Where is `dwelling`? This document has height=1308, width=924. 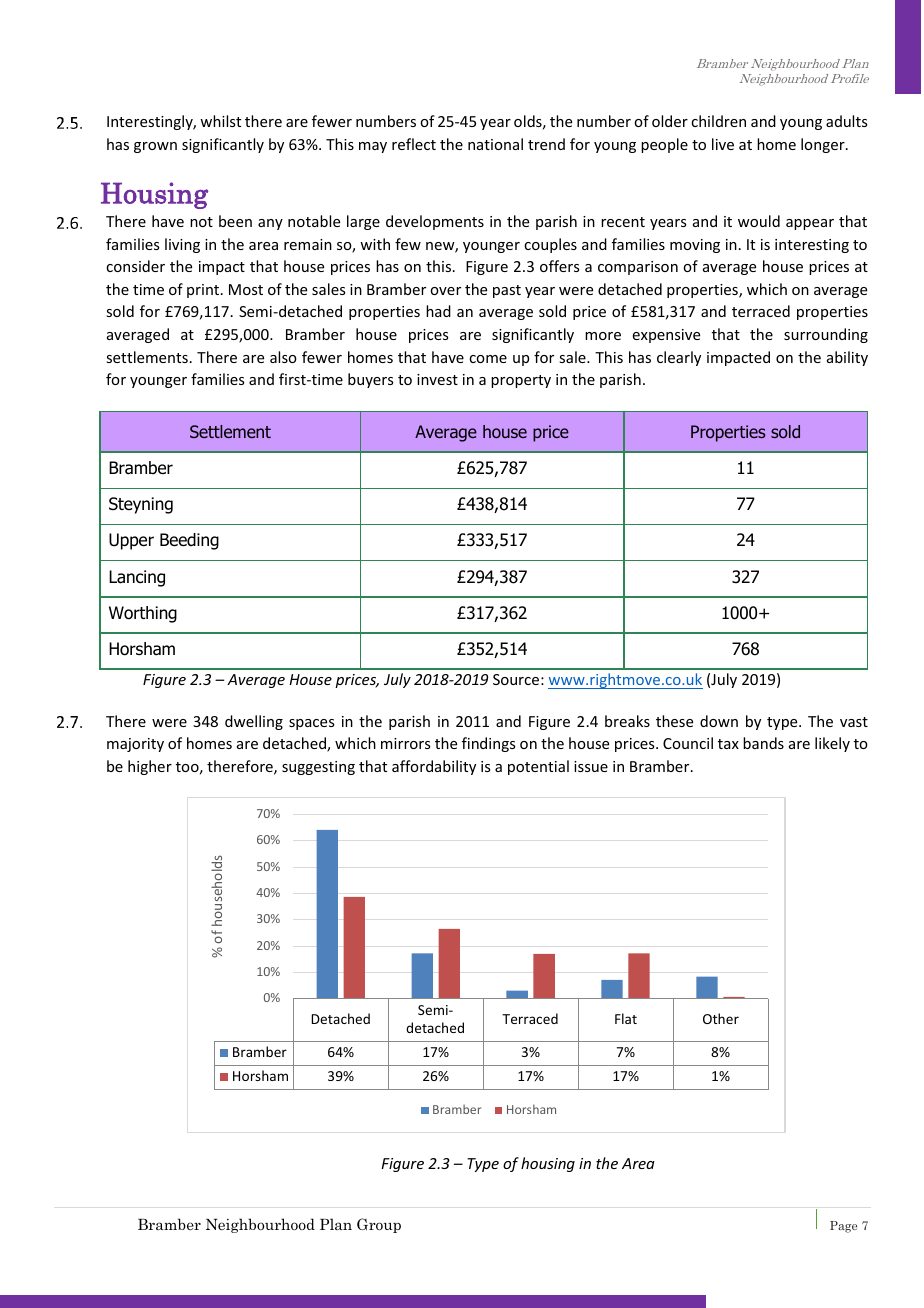
dwelling is located at coordinates (254, 722).
